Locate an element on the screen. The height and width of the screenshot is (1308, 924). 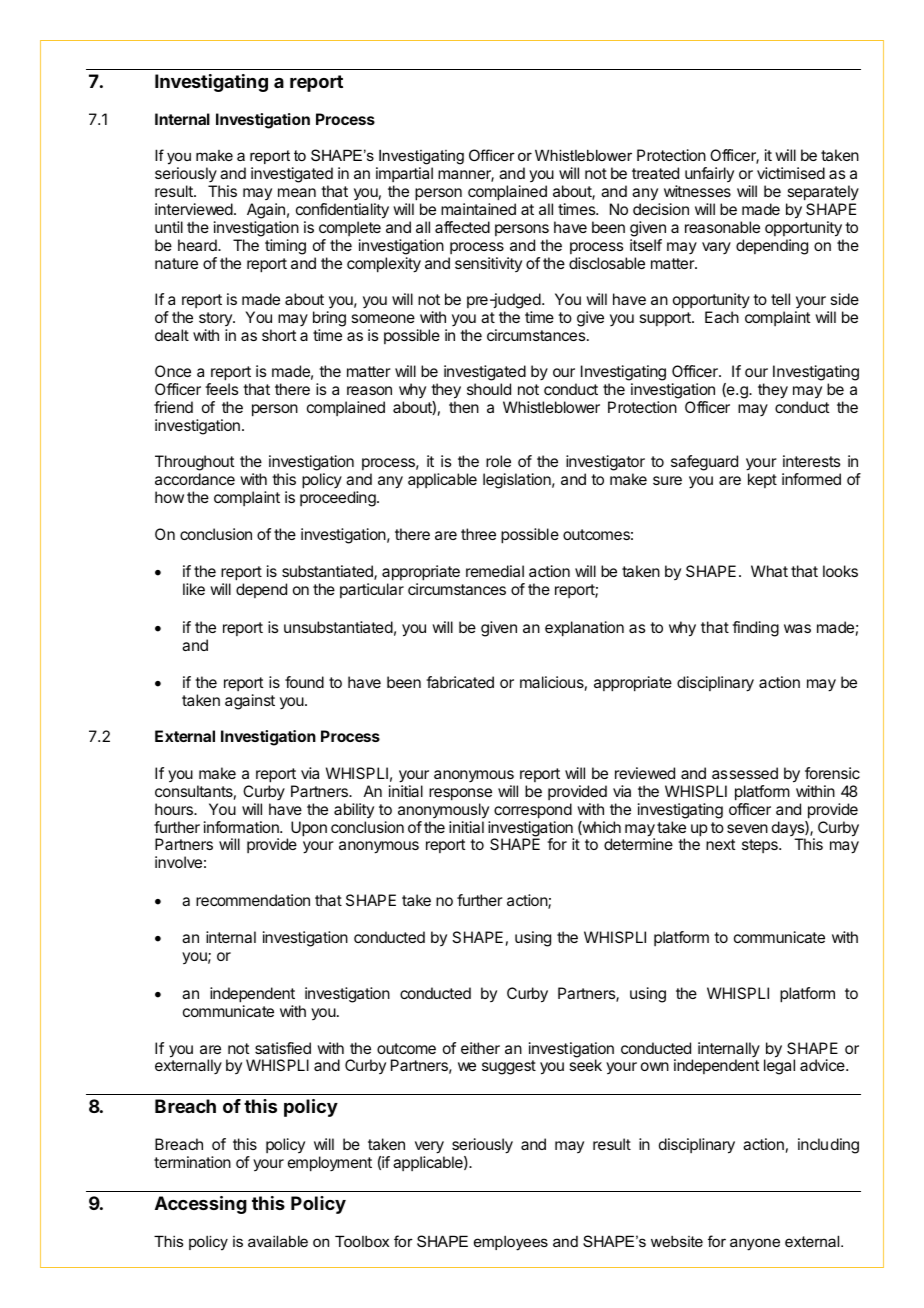
victimised is located at coordinates (791, 173).
